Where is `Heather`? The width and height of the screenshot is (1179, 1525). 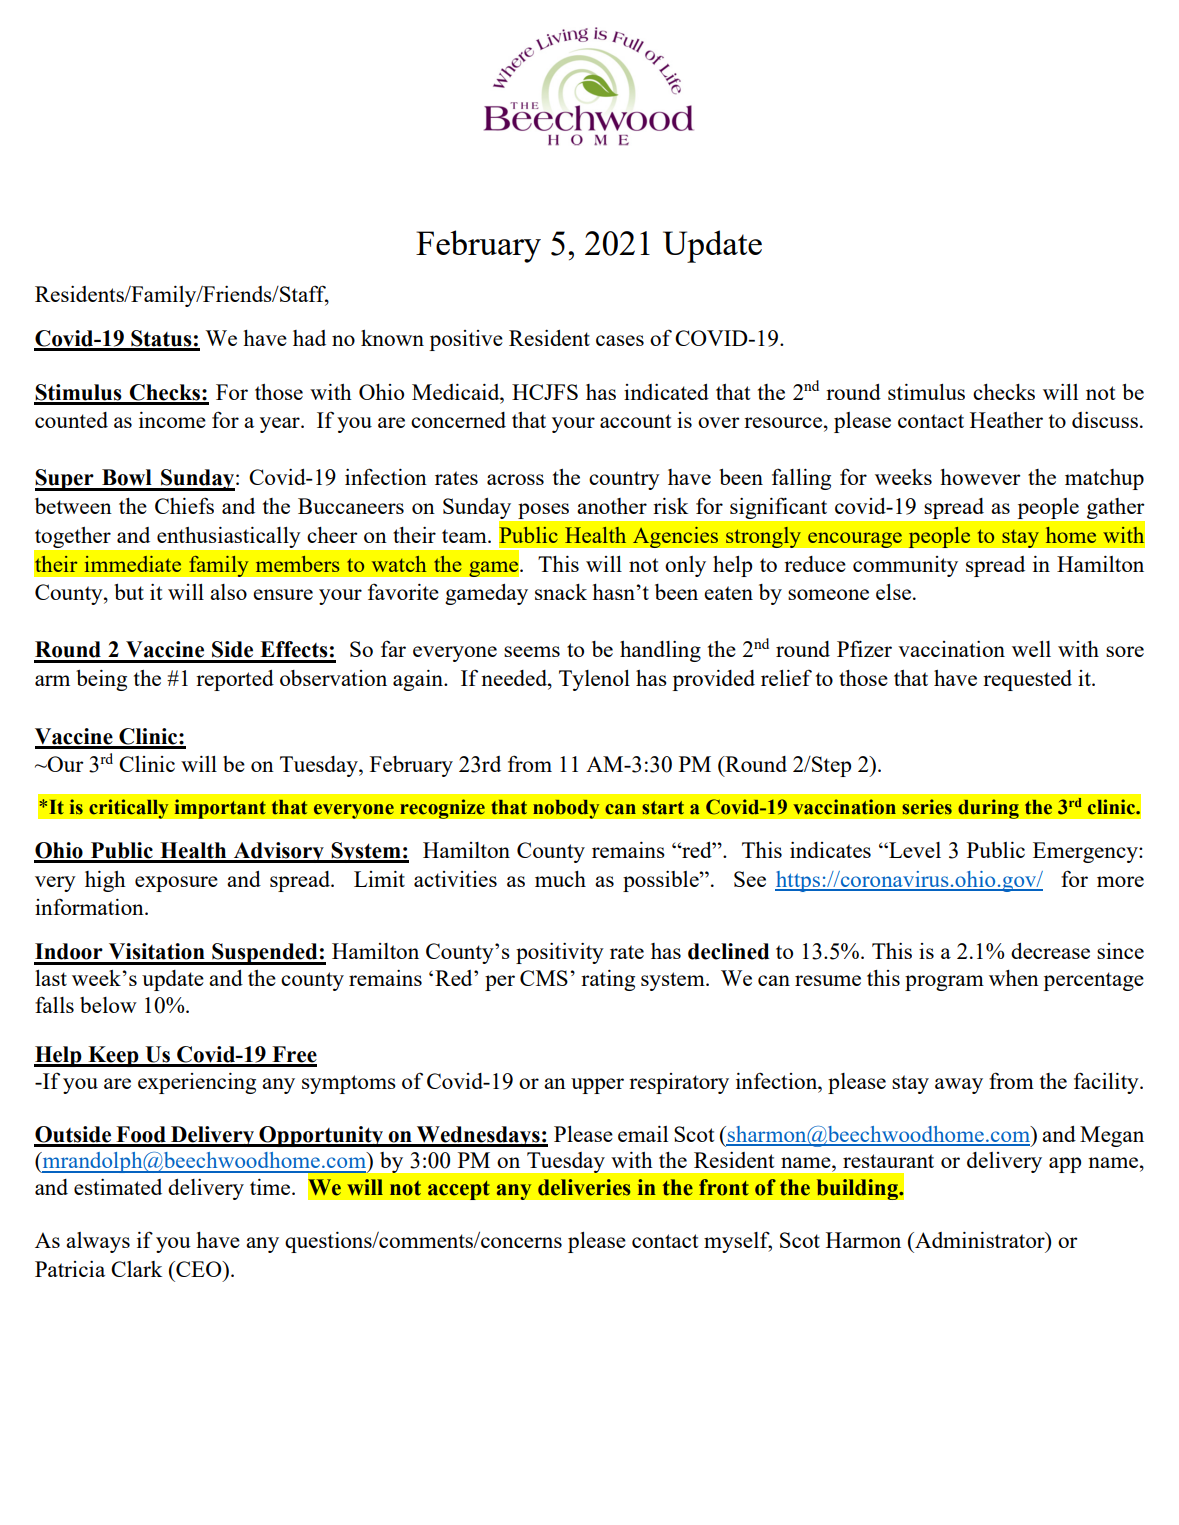 Heather is located at coordinates (1006, 420).
